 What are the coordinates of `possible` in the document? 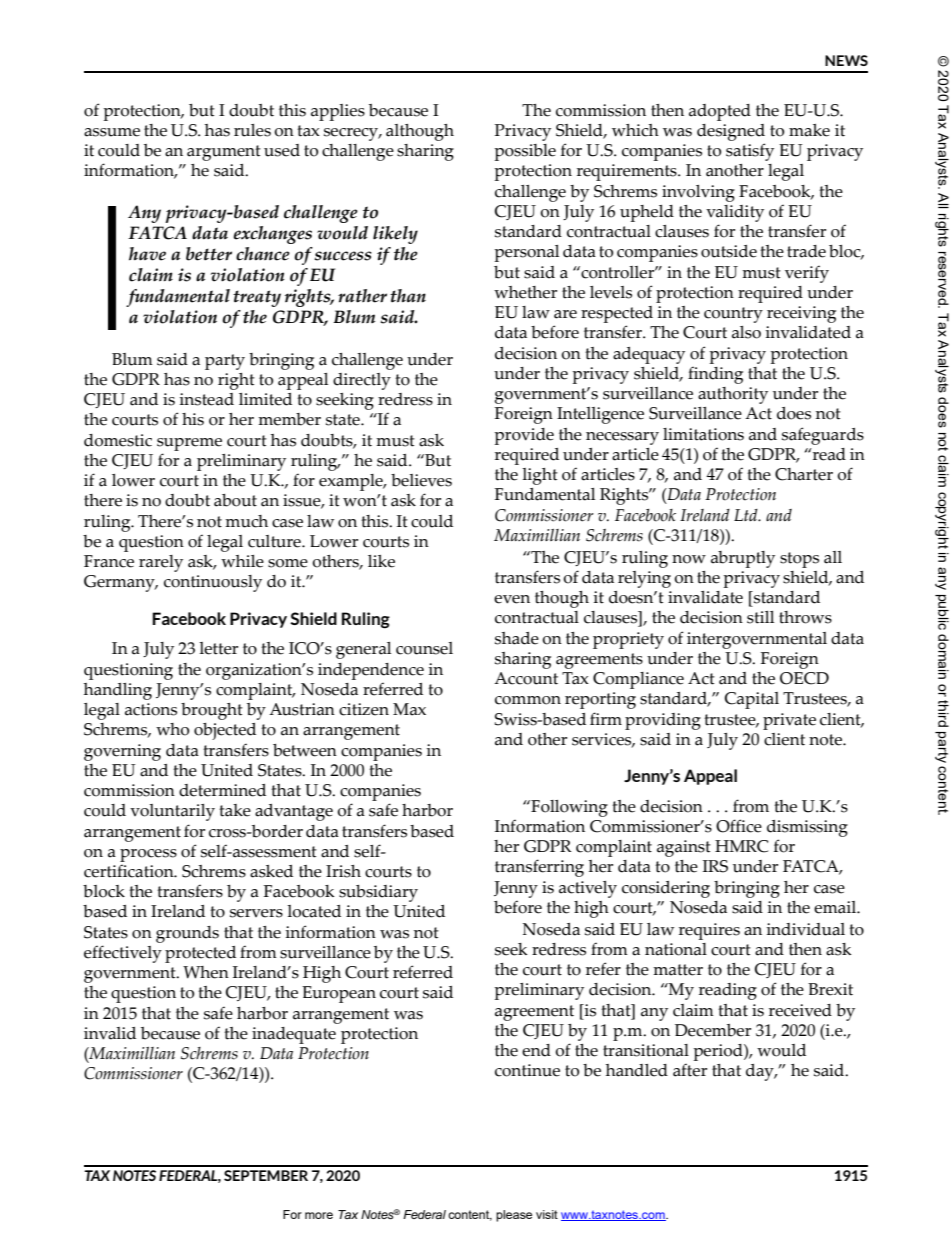 It's located at (525, 152).
